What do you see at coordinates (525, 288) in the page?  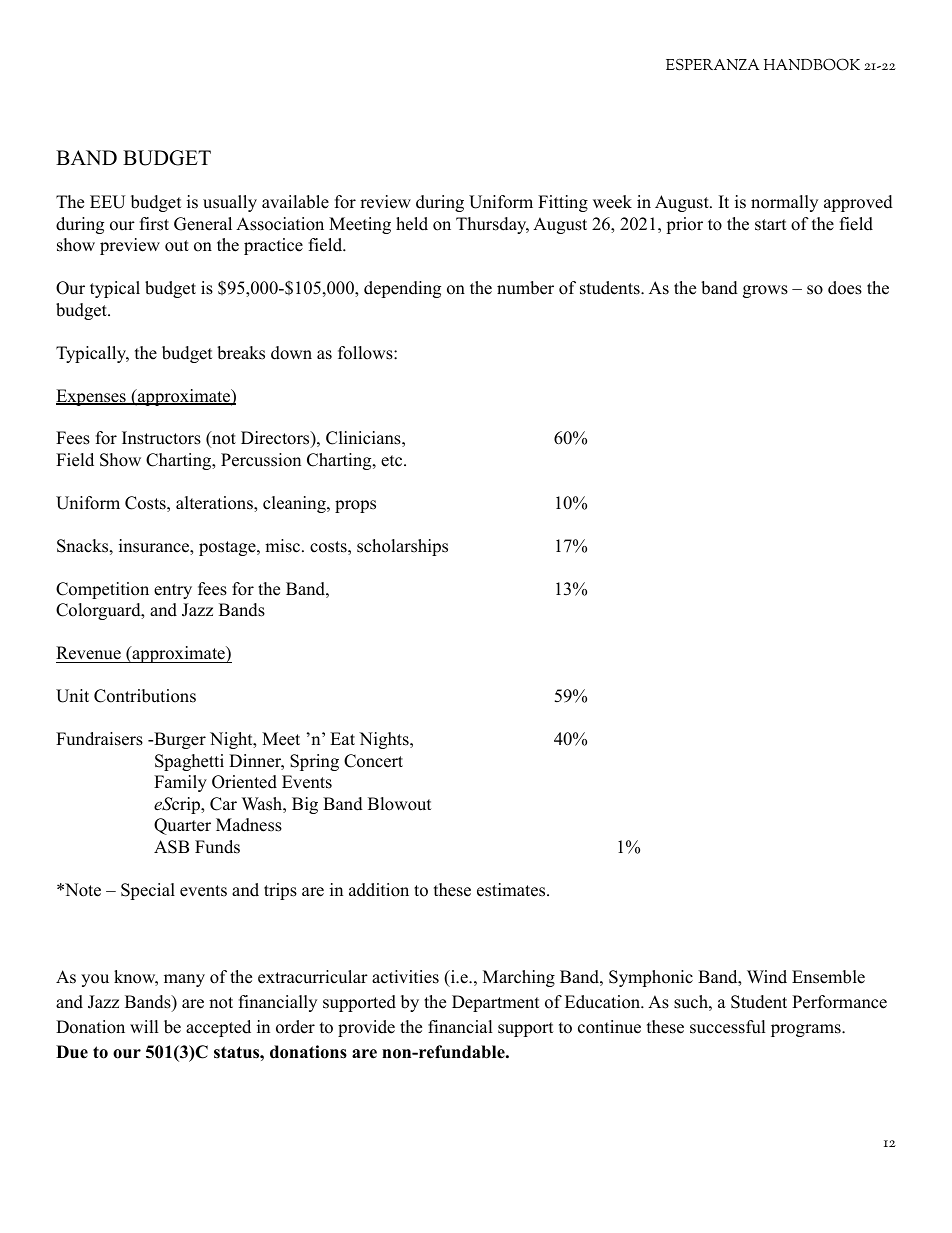 I see `number` at bounding box center [525, 288].
